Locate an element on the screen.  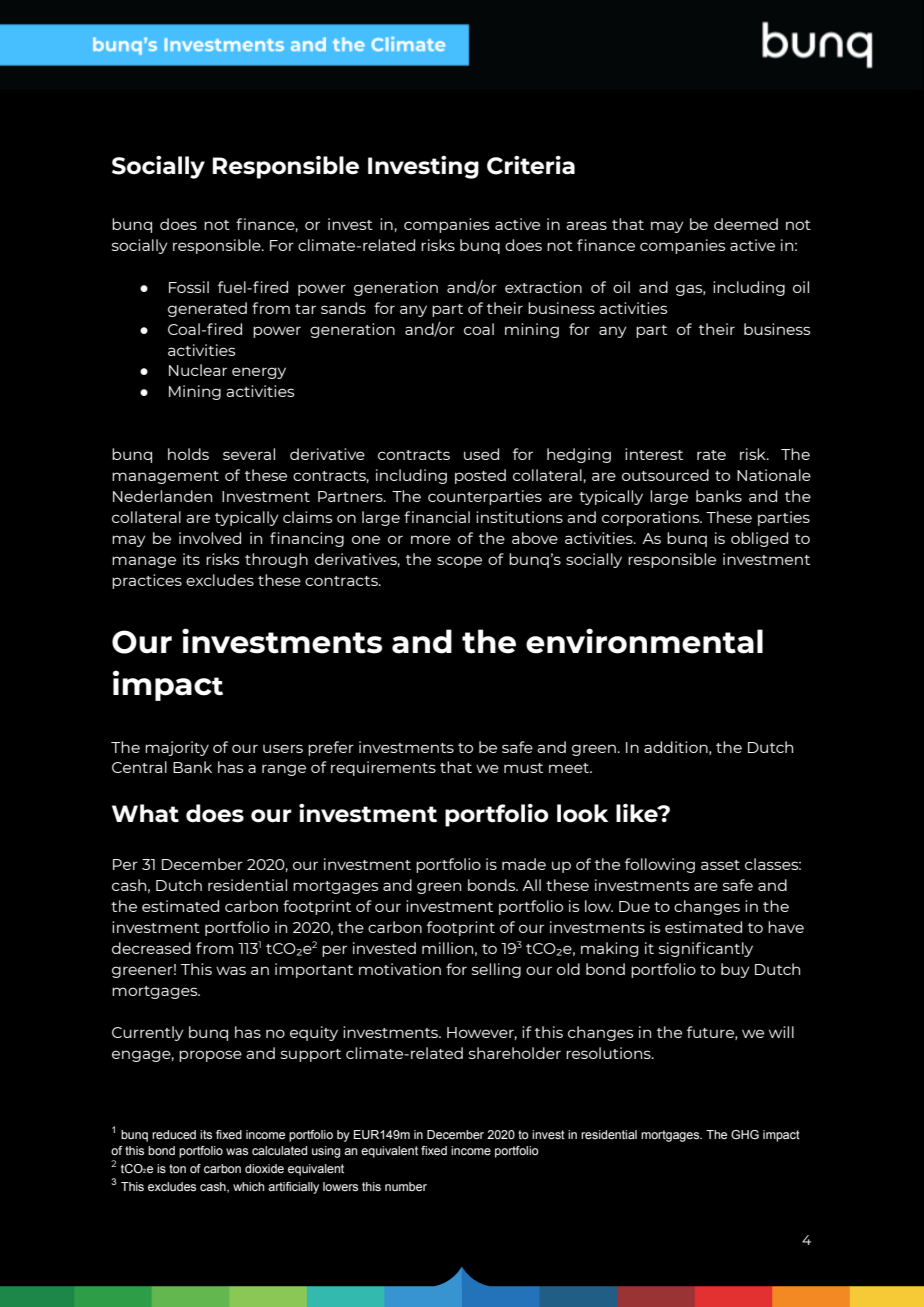
ton is located at coordinates (177, 1168).
